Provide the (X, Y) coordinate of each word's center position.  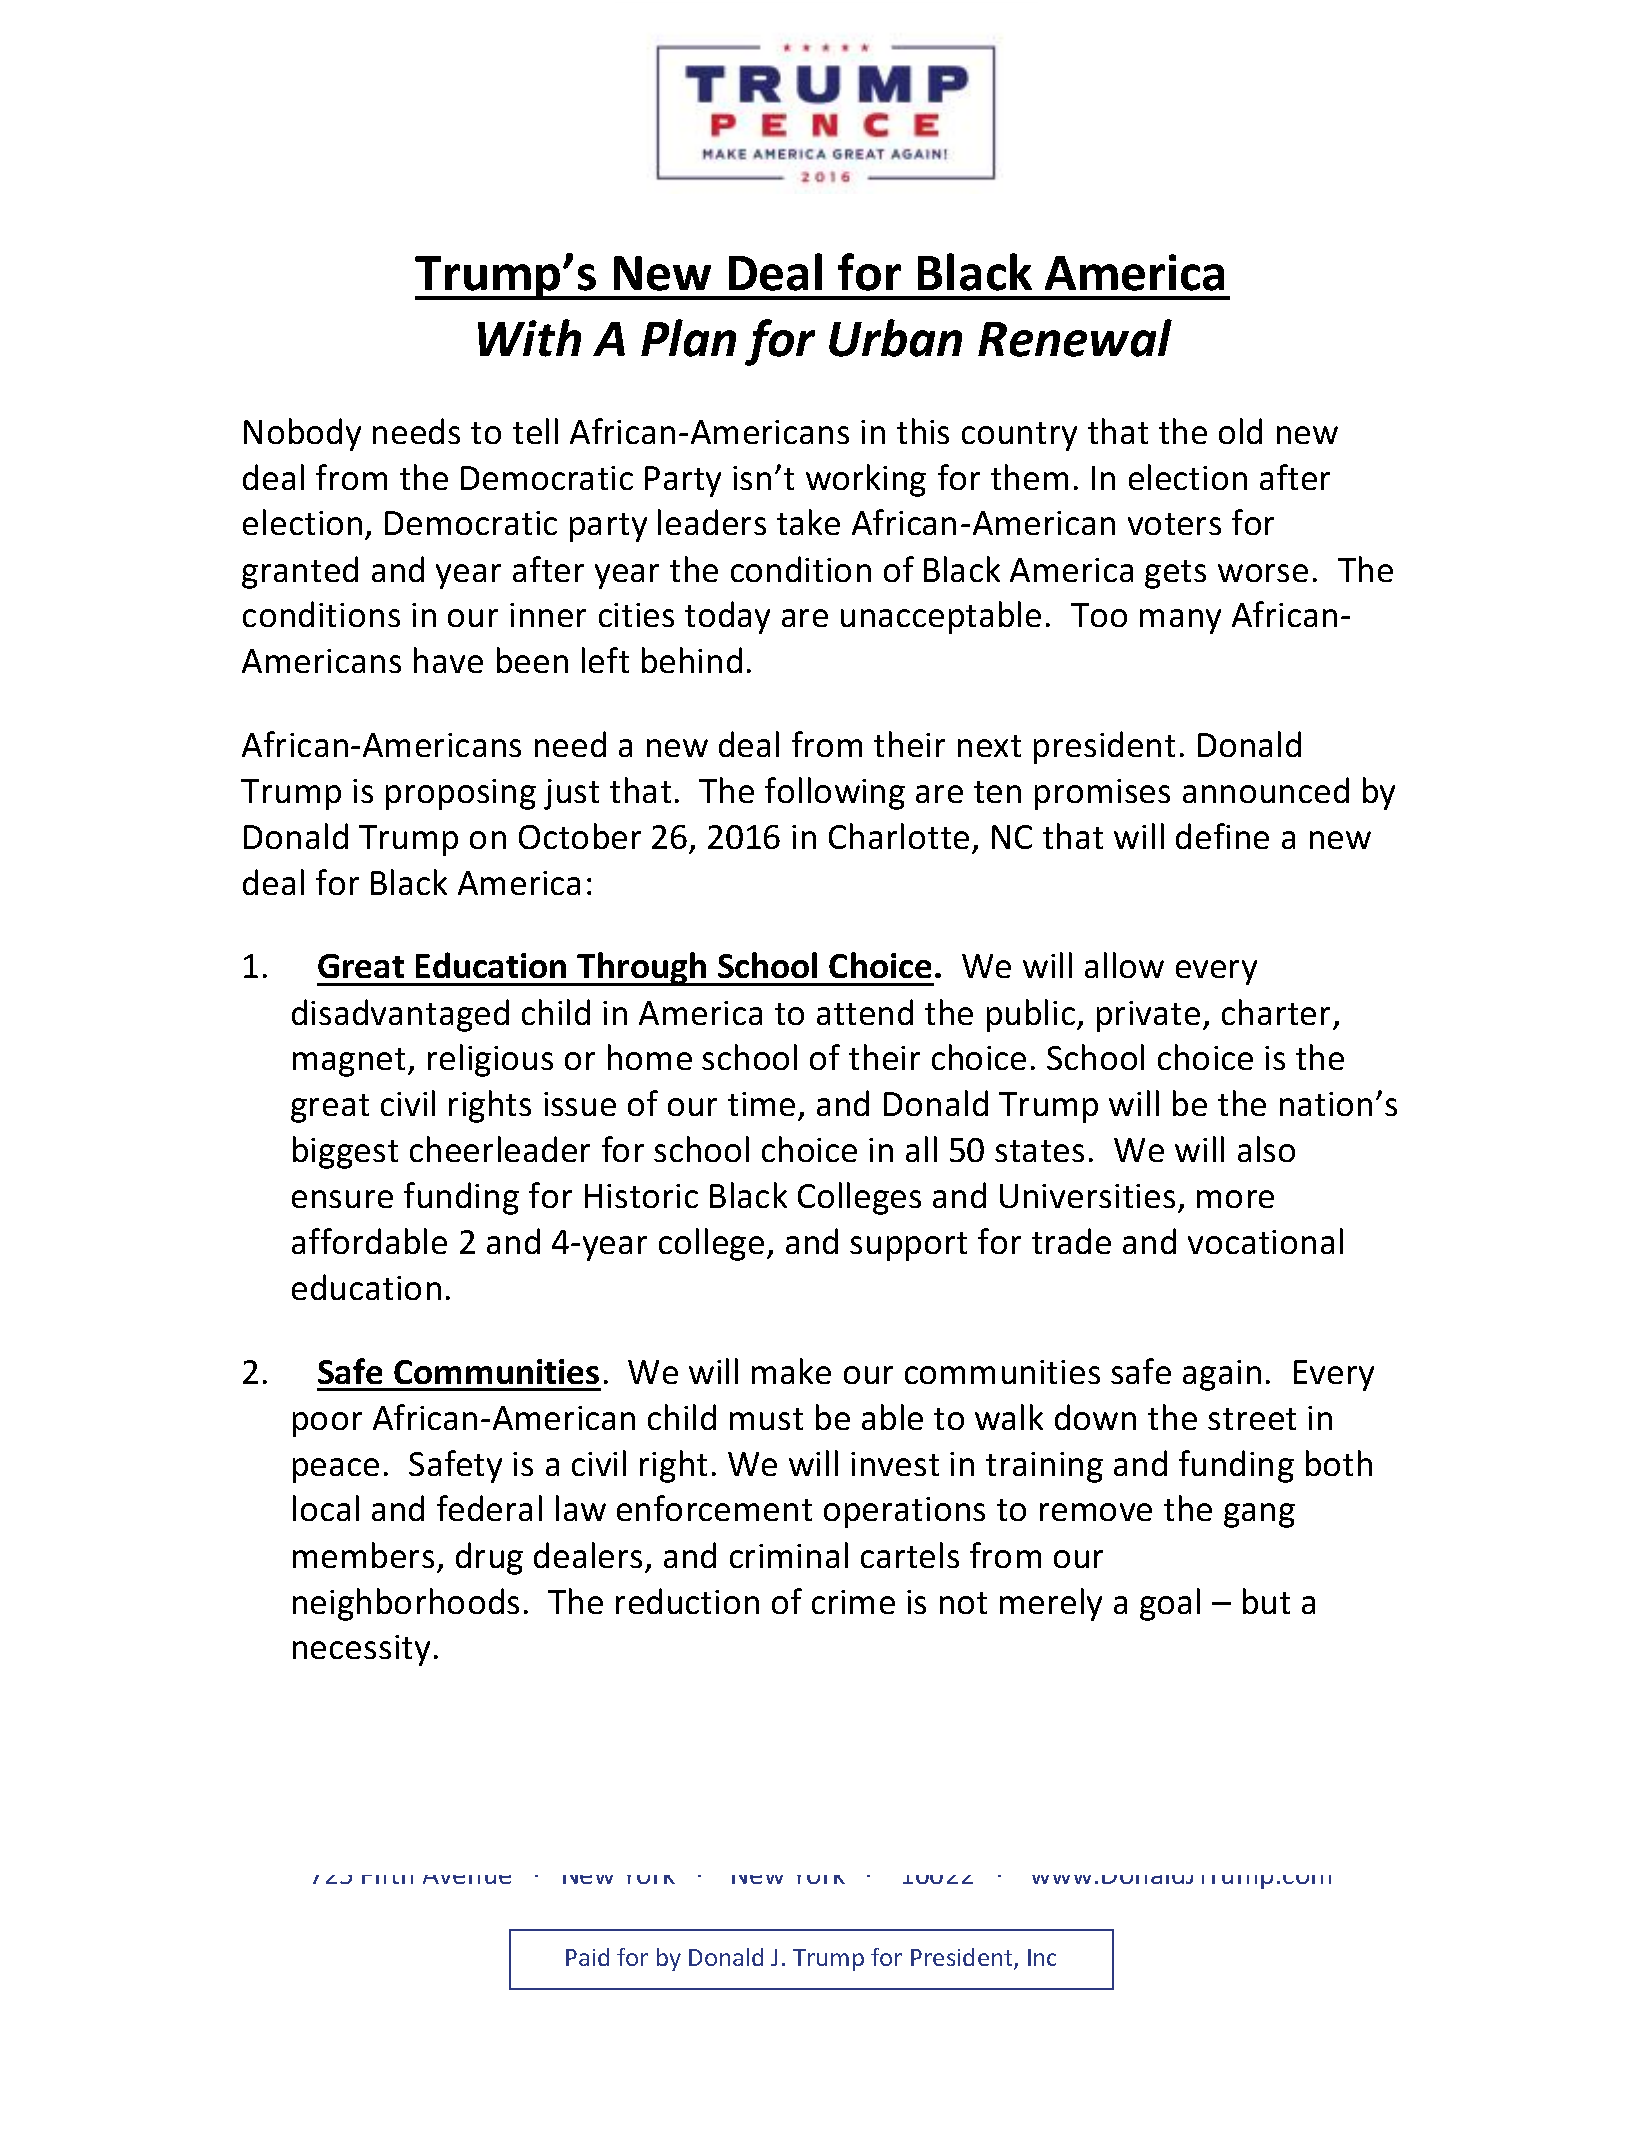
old (1240, 431)
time (761, 1104)
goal (1170, 1604)
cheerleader (500, 1149)
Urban (895, 338)
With (529, 338)
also (1266, 1149)
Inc (1042, 1957)
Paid (587, 1957)
